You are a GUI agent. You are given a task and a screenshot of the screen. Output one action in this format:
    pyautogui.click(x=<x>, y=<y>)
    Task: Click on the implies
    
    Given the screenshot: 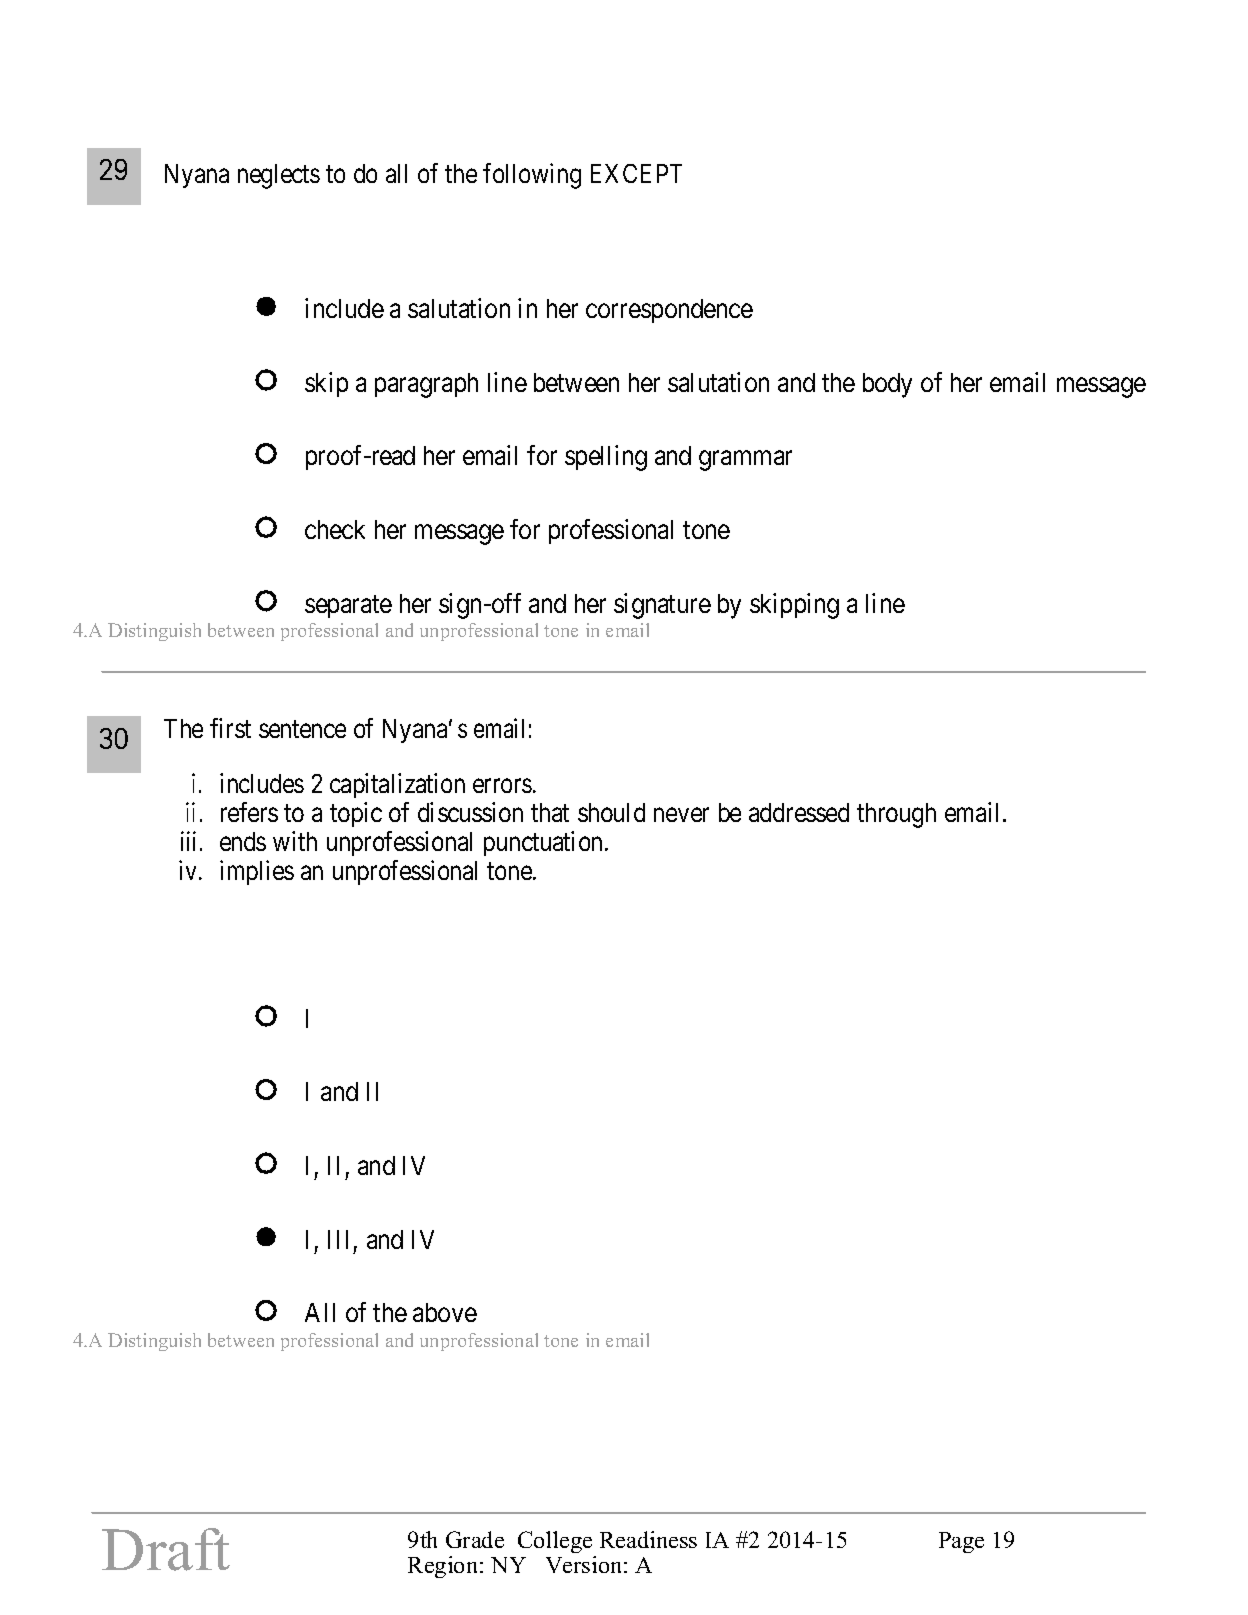 What is the action you would take?
    pyautogui.click(x=257, y=872)
